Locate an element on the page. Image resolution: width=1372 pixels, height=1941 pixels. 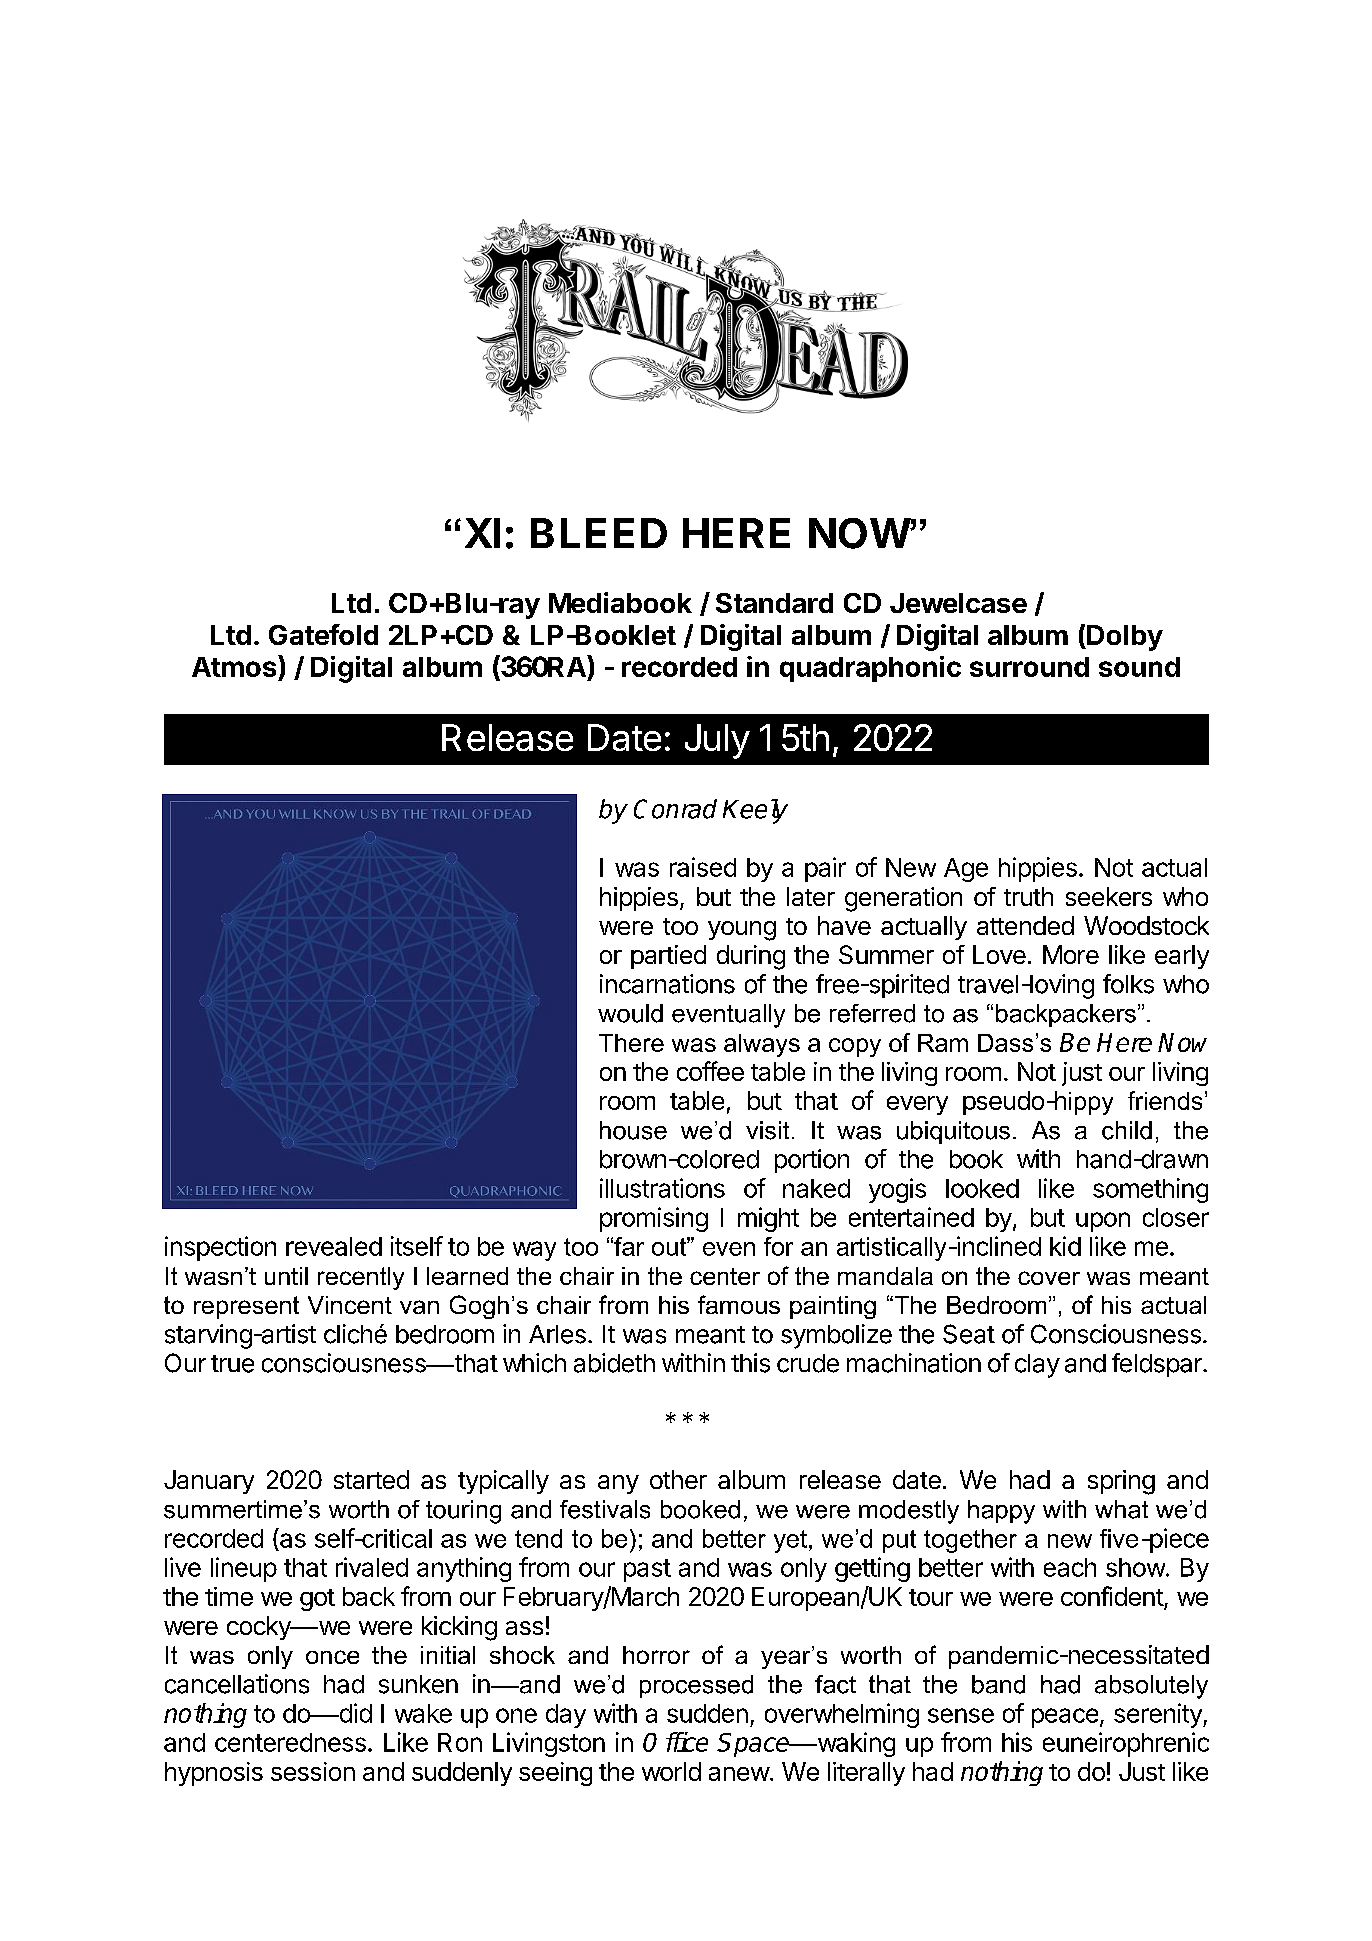
Atmos is located at coordinates (235, 666).
